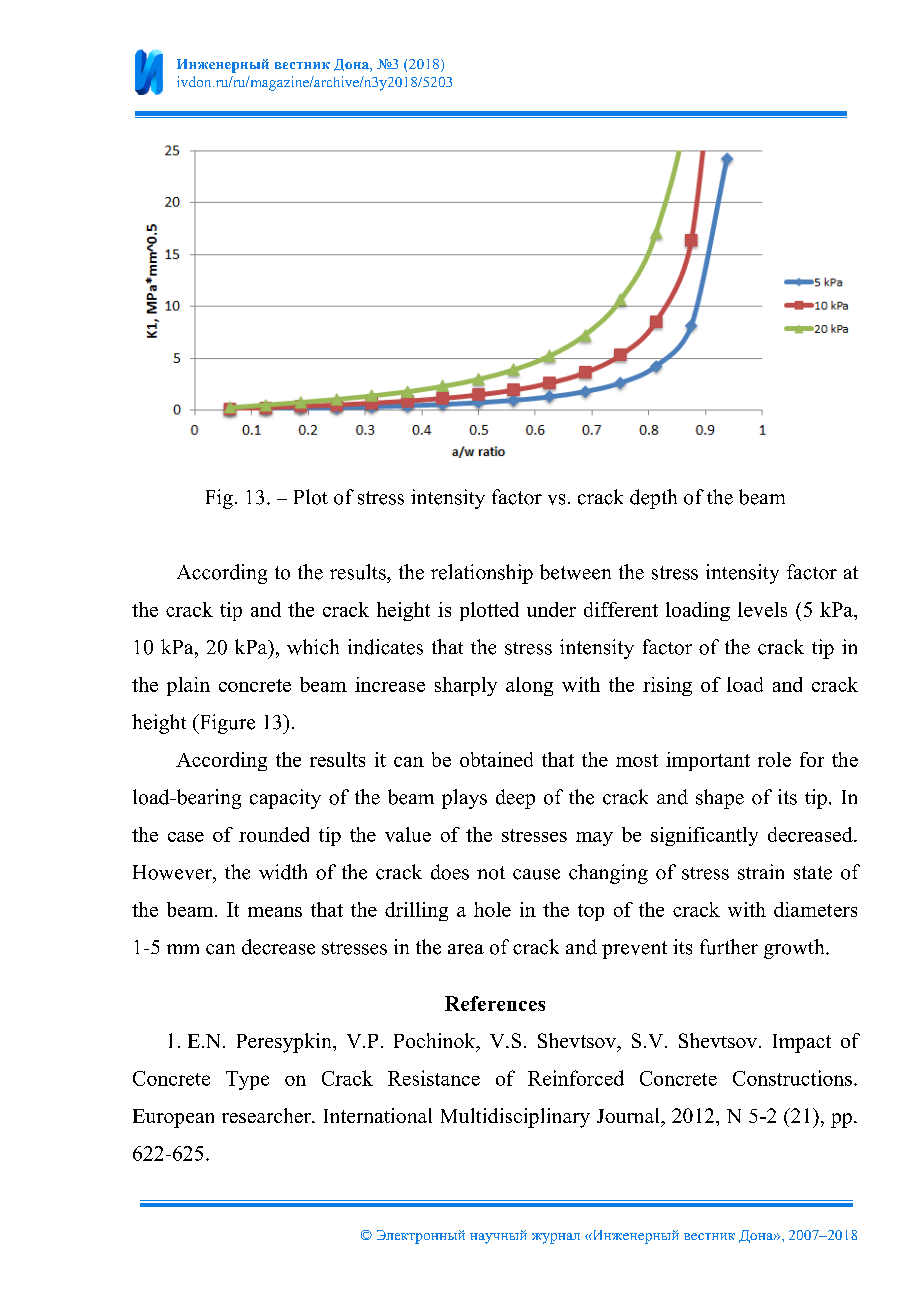 This screenshot has height=1308, width=924. Describe the element at coordinates (515, 799) in the screenshot. I see `deep` at that location.
